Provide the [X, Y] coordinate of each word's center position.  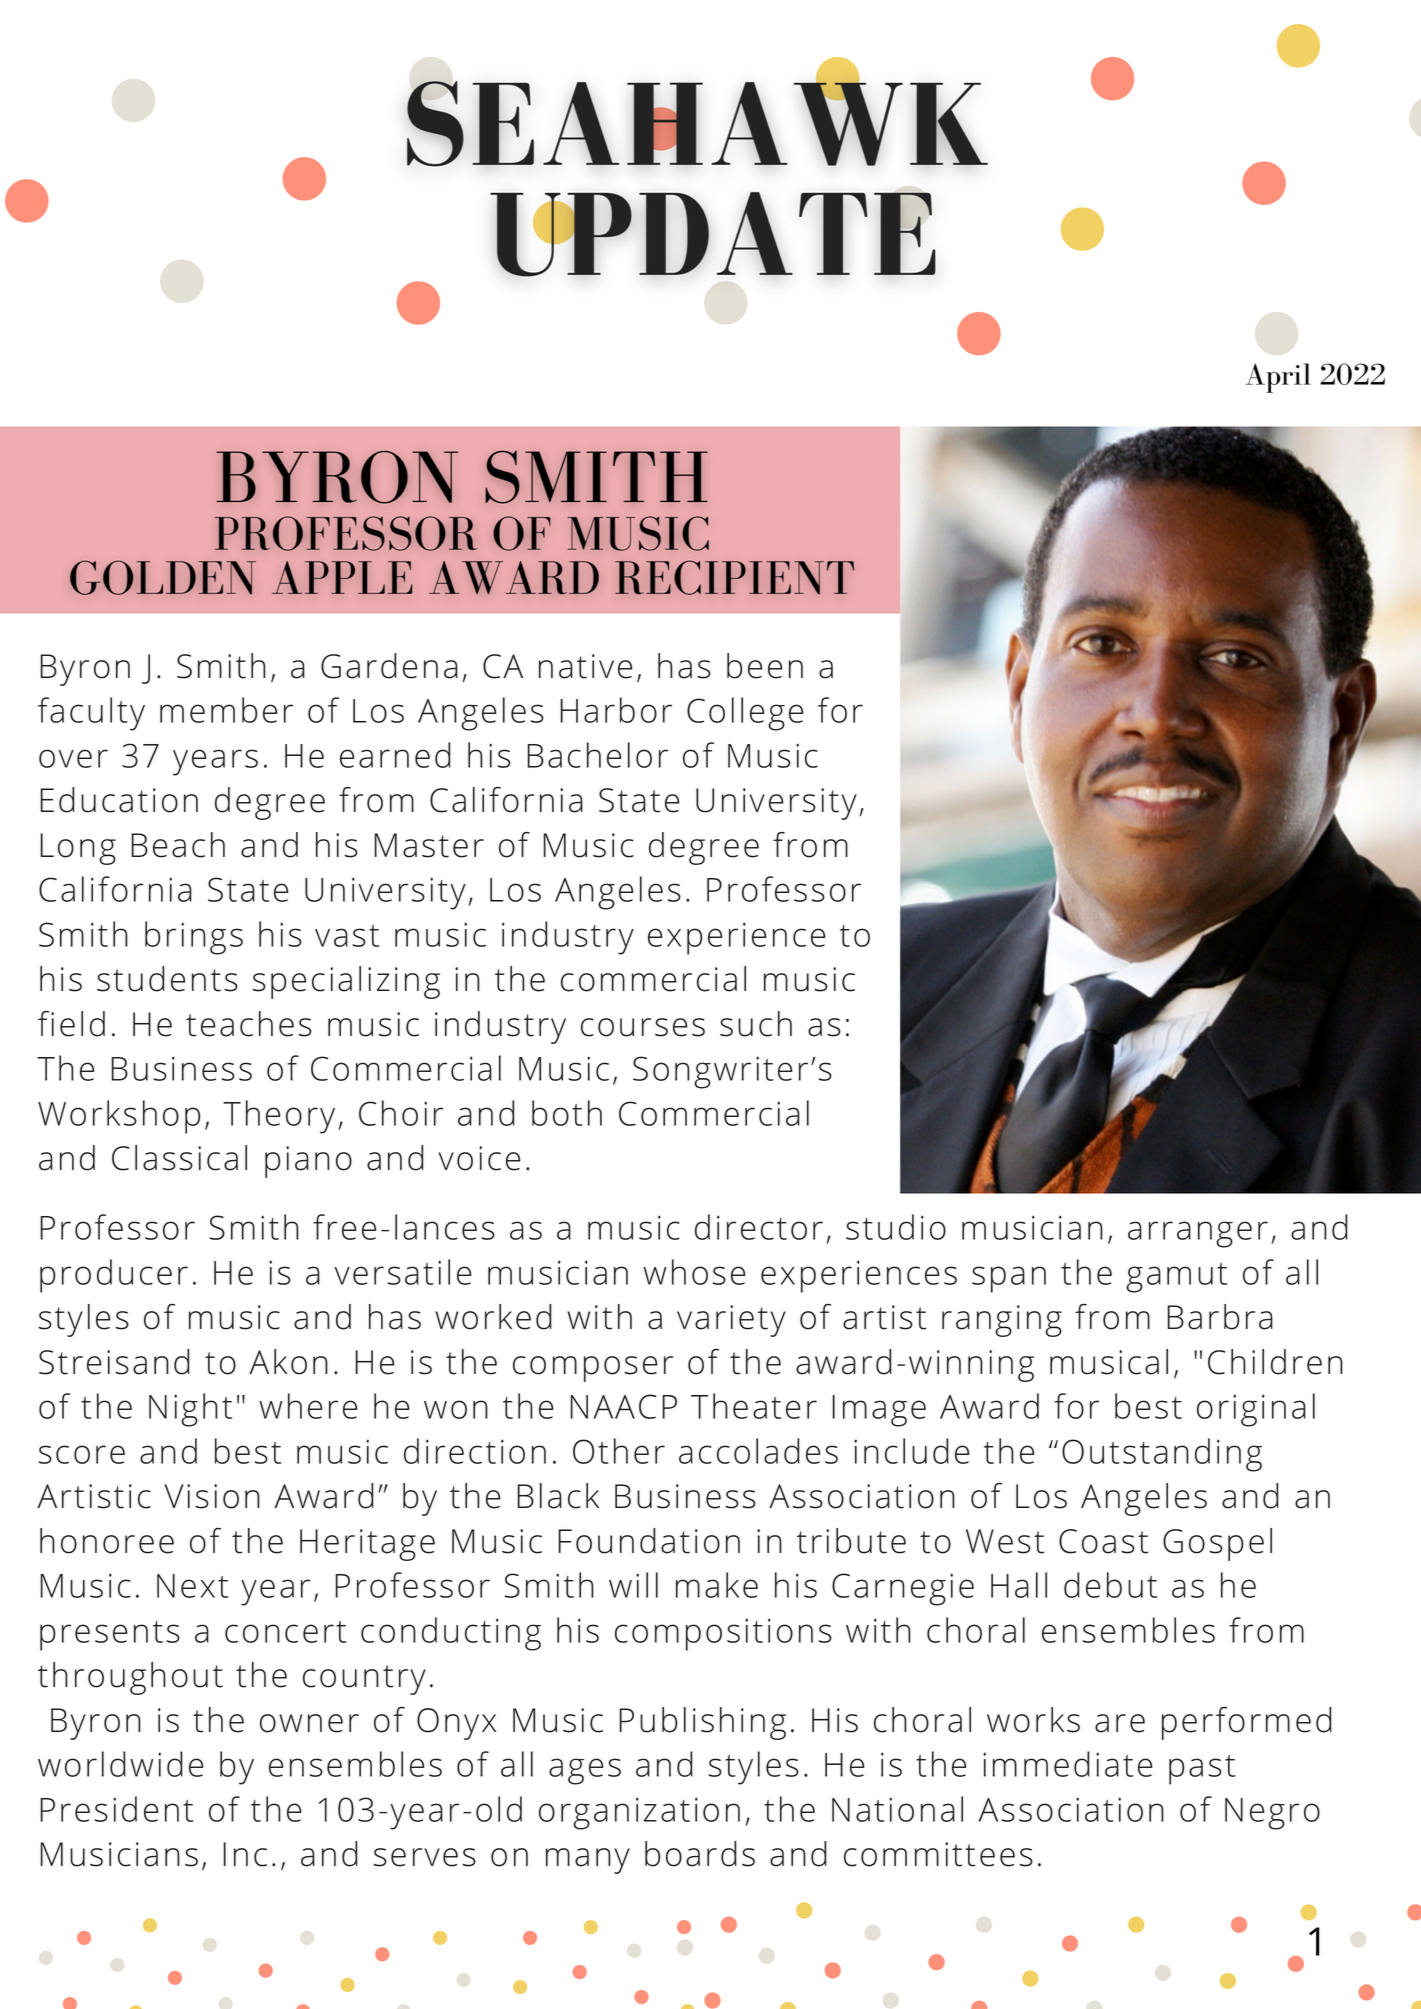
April [1278, 378]
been [765, 666]
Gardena [389, 666]
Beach [178, 845]
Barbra [1220, 1317]
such [756, 1024]
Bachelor [597, 755]
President [117, 1809]
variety [731, 1321]
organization [639, 1813]
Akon [288, 1362]
